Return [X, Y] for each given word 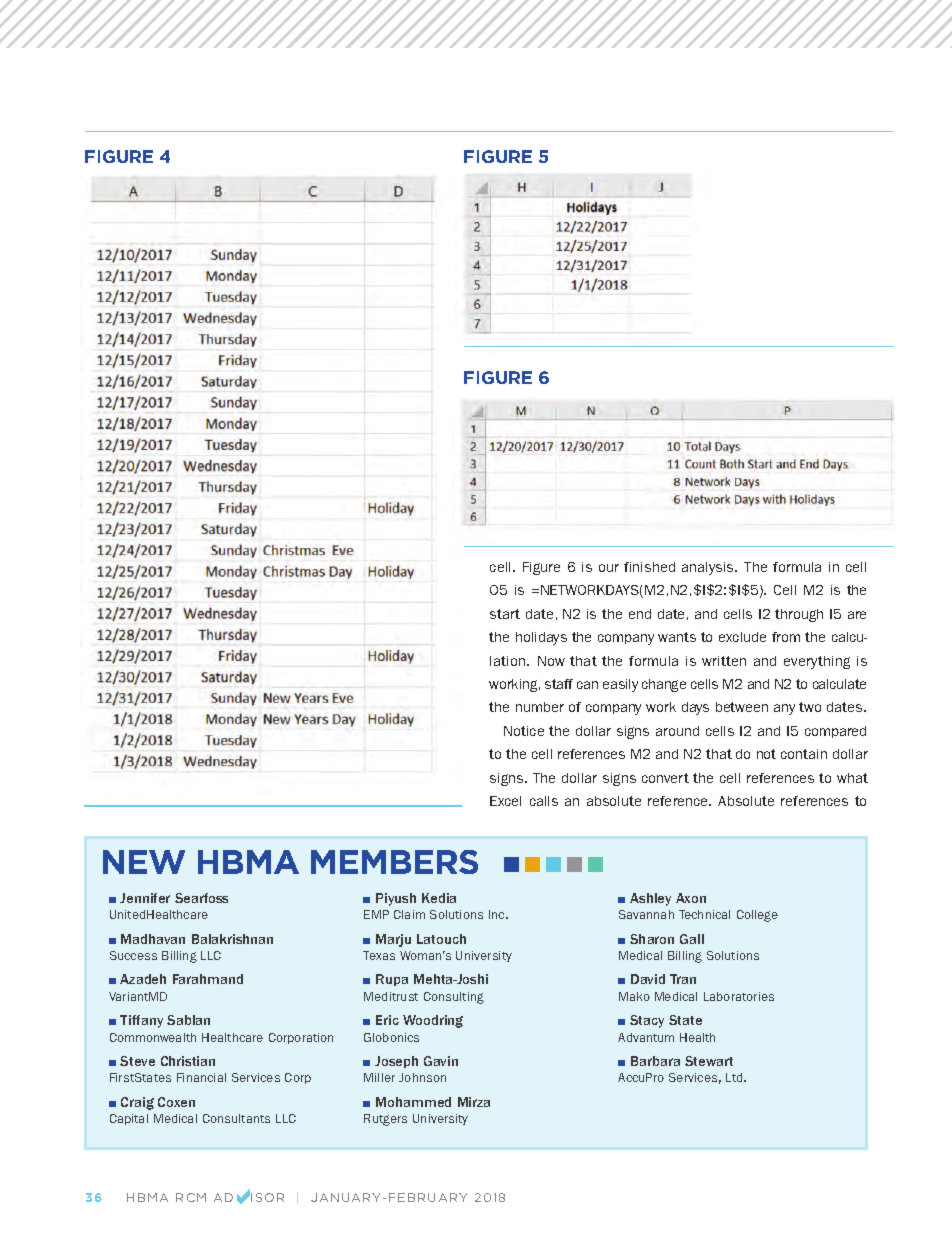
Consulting [454, 998]
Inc [498, 914]
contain [804, 754]
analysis [709, 568]
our [609, 568]
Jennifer [145, 898]
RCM [191, 1197]
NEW [144, 862]
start [505, 614]
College [757, 916]
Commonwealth [153, 1037]
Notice [524, 731]
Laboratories [739, 996]
